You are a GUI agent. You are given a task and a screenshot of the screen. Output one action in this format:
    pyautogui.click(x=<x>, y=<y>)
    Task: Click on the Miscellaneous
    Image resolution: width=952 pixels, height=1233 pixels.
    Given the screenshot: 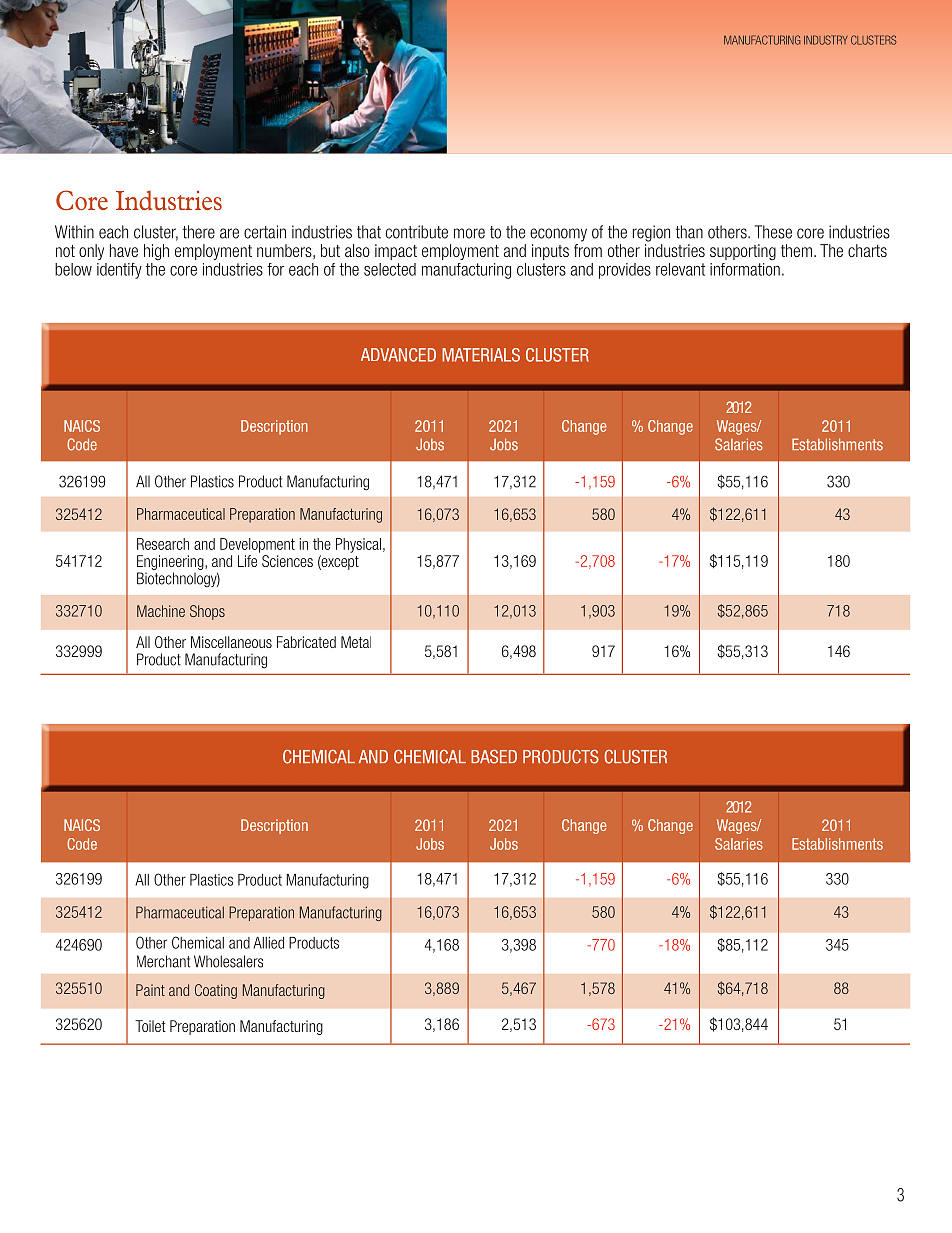 What is the action you would take?
    pyautogui.click(x=231, y=642)
